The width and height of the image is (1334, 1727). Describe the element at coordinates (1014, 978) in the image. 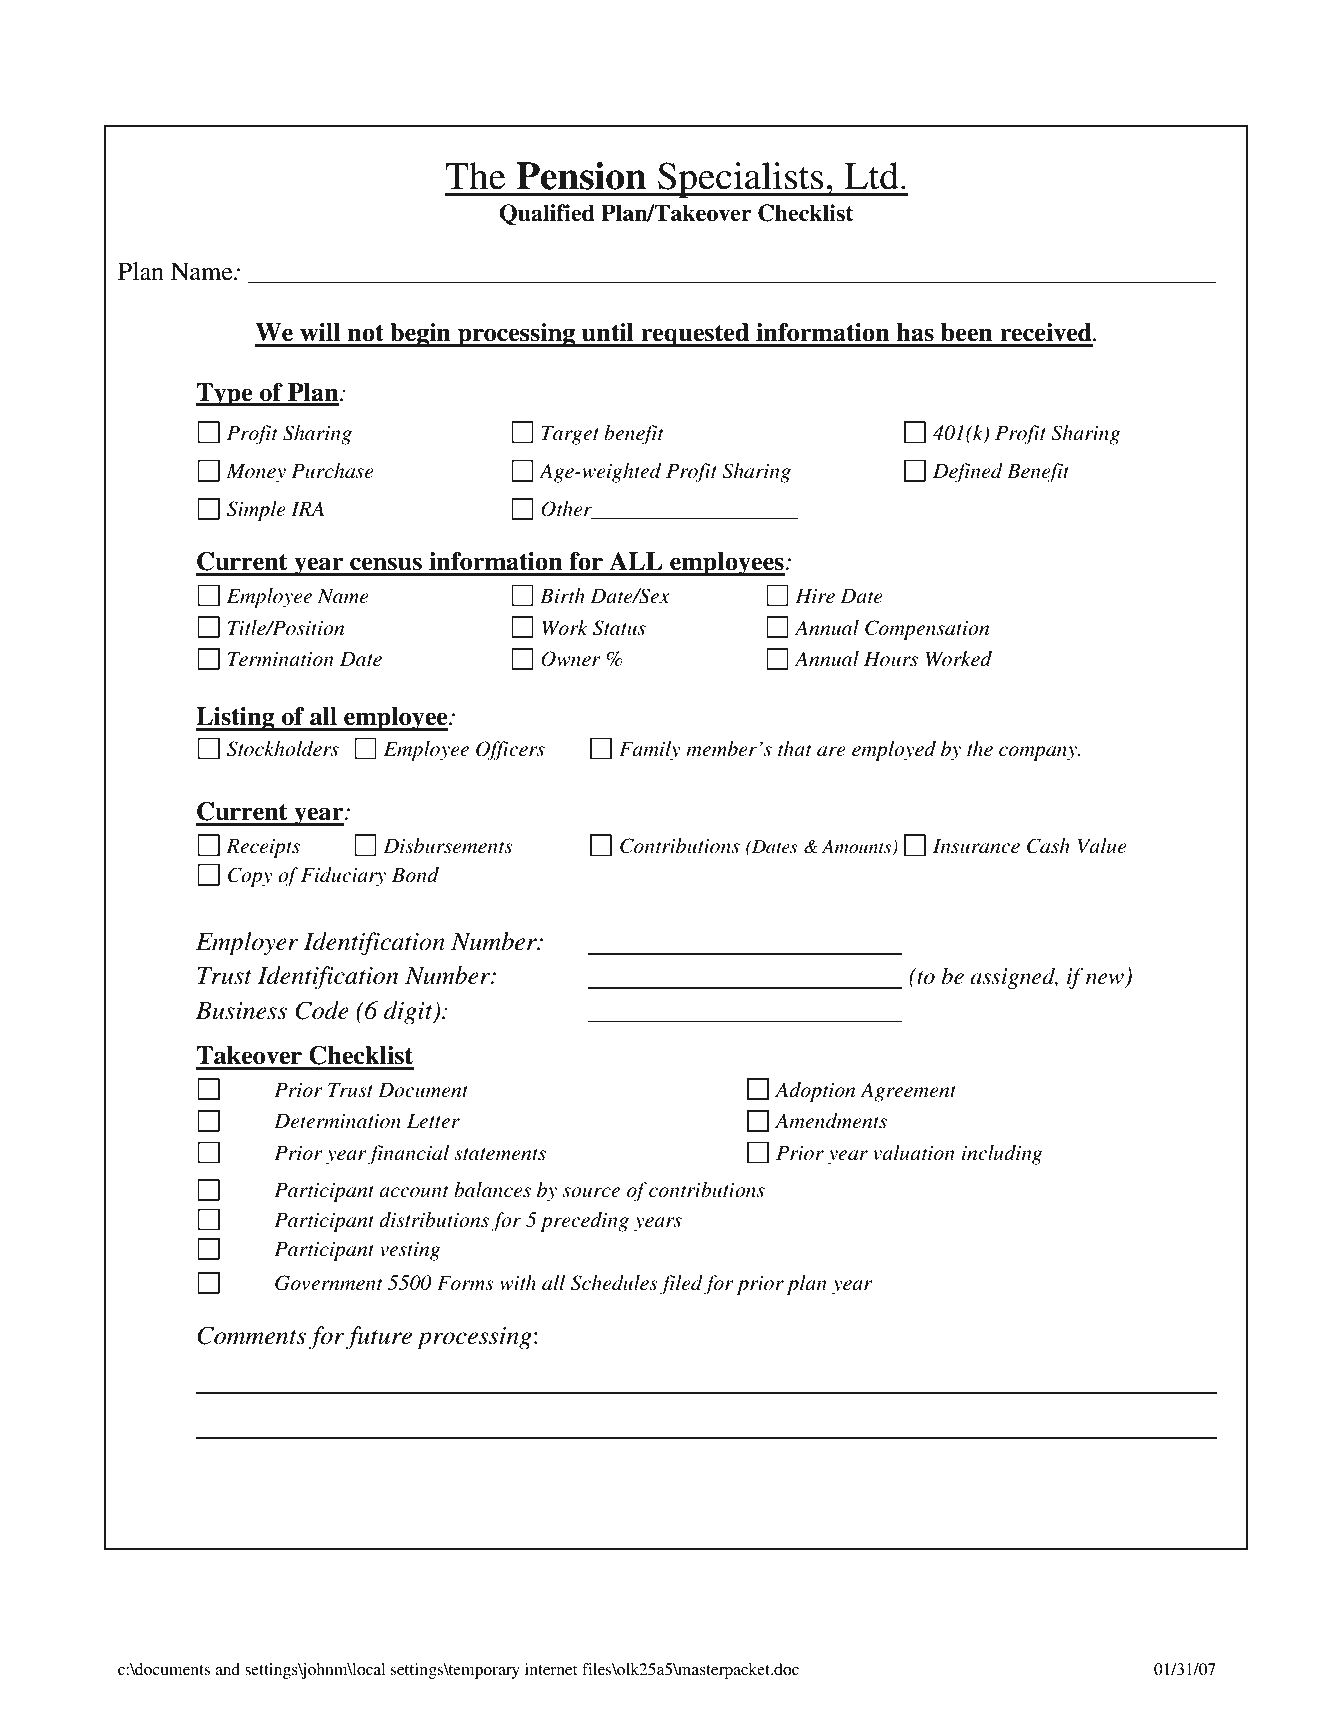

I see `assigned` at that location.
